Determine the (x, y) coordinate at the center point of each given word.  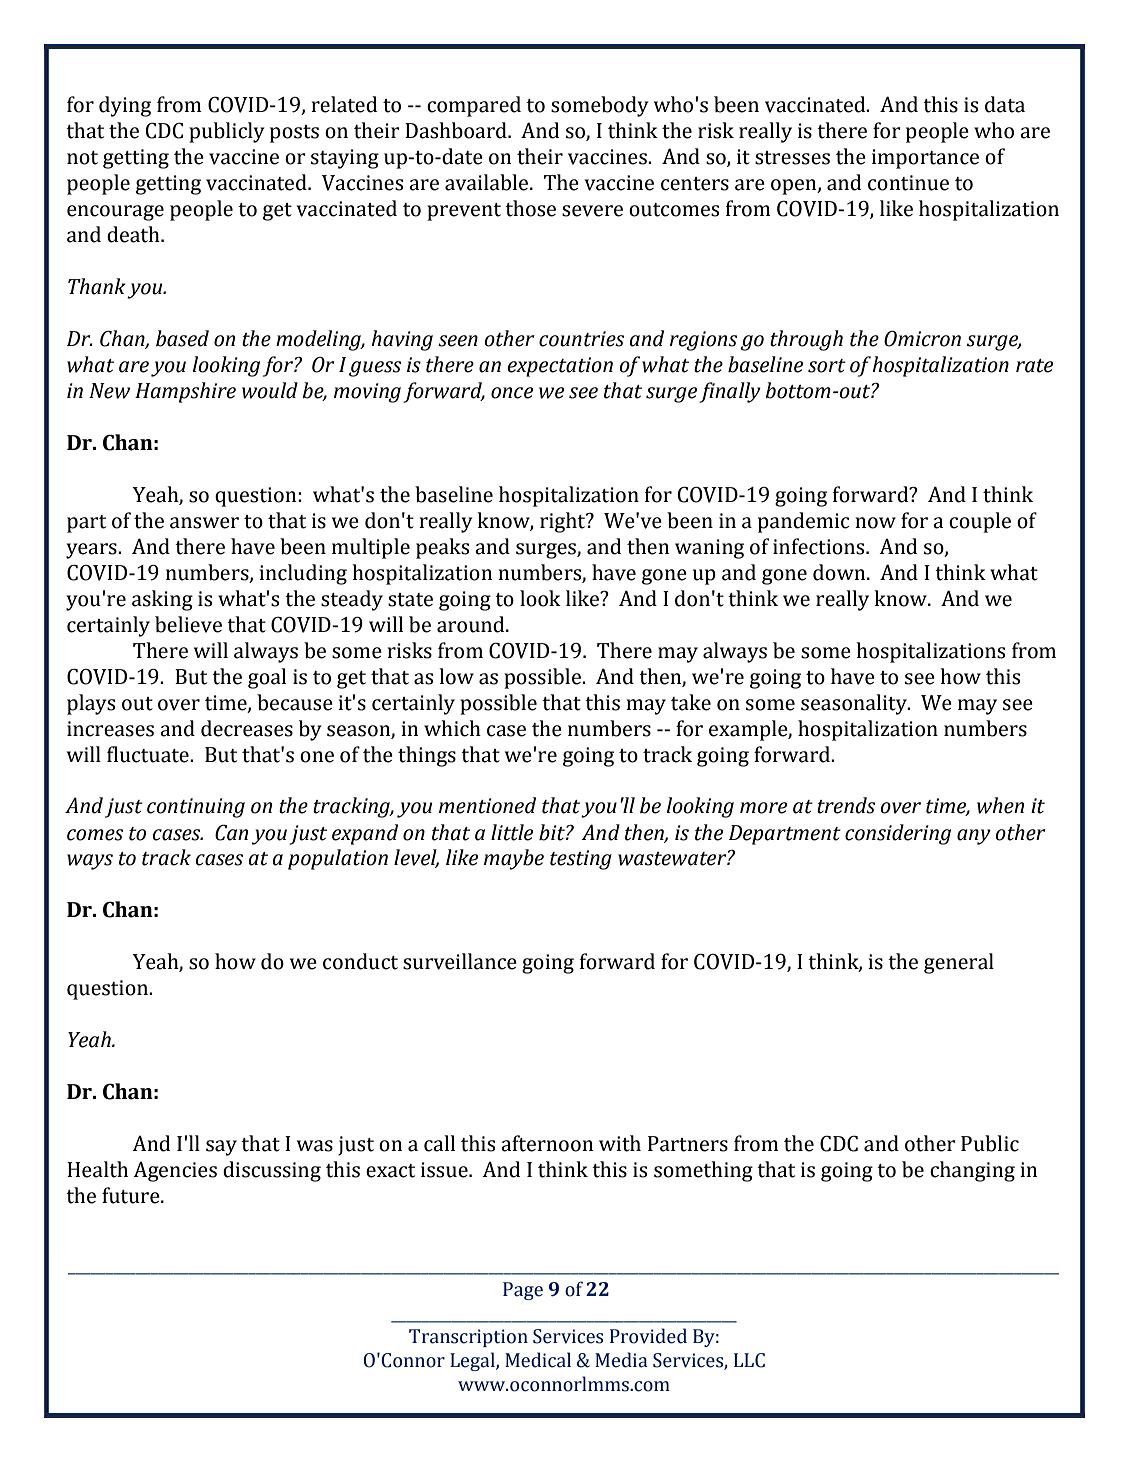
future (132, 1195)
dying (125, 106)
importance (925, 159)
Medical (538, 1360)
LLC (749, 1360)
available (488, 182)
